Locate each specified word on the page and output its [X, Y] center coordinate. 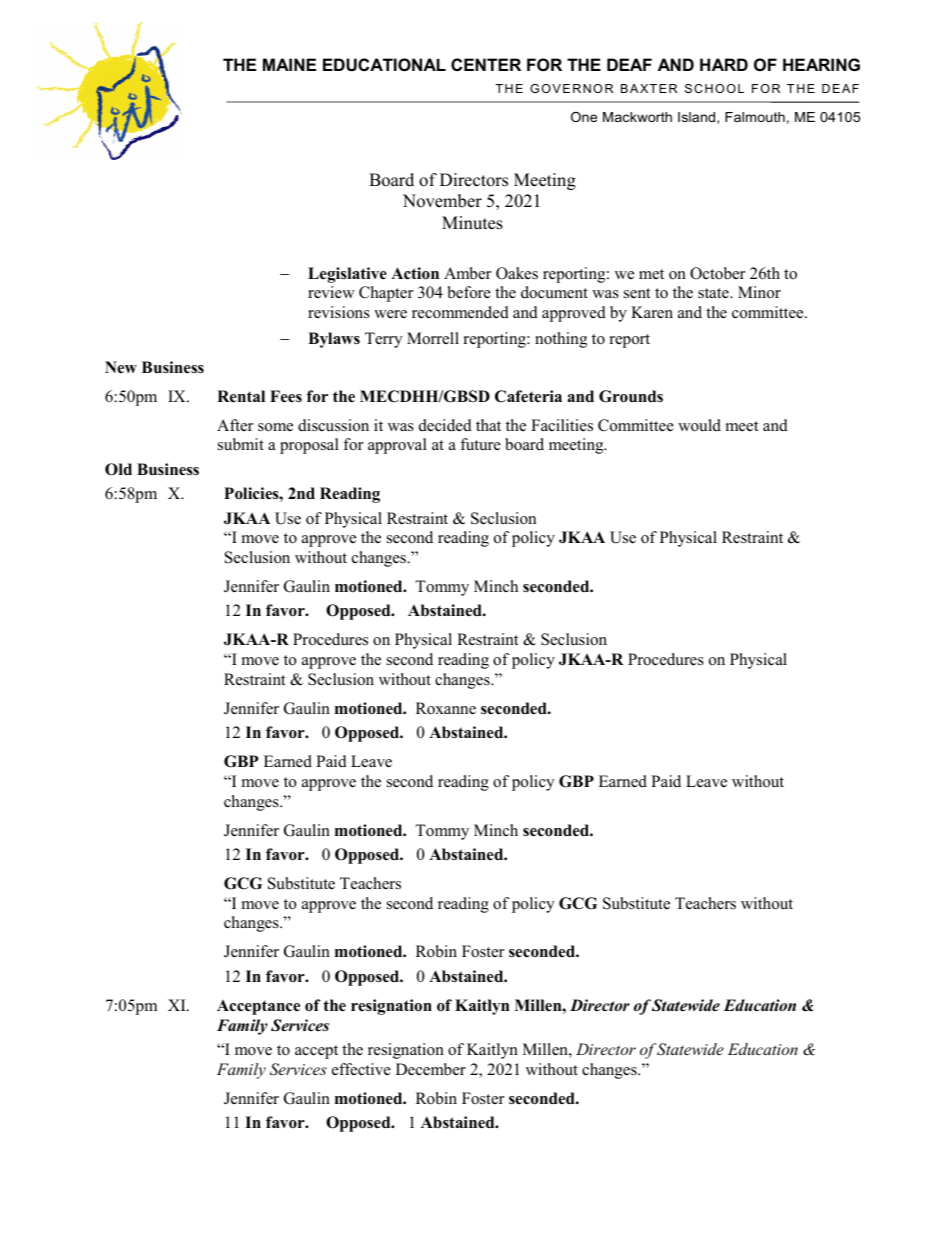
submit [241, 444]
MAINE [289, 64]
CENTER [486, 64]
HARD [724, 64]
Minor [759, 292]
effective [361, 1069]
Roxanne [446, 708]
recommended [460, 312]
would [699, 425]
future [480, 444]
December [431, 1069]
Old [118, 469]
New [121, 367]
